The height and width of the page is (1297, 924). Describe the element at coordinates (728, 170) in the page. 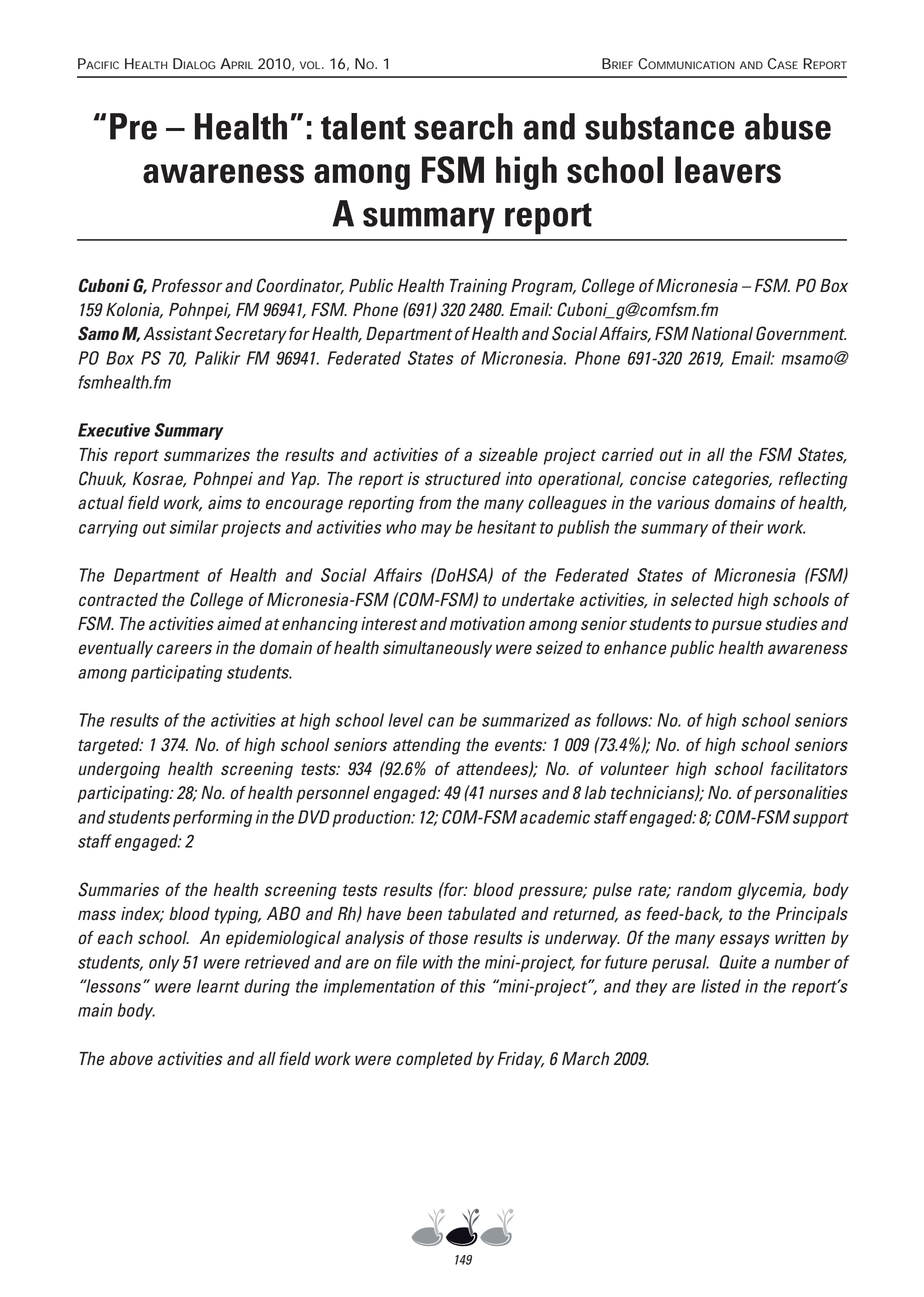

I see `leavers` at that location.
